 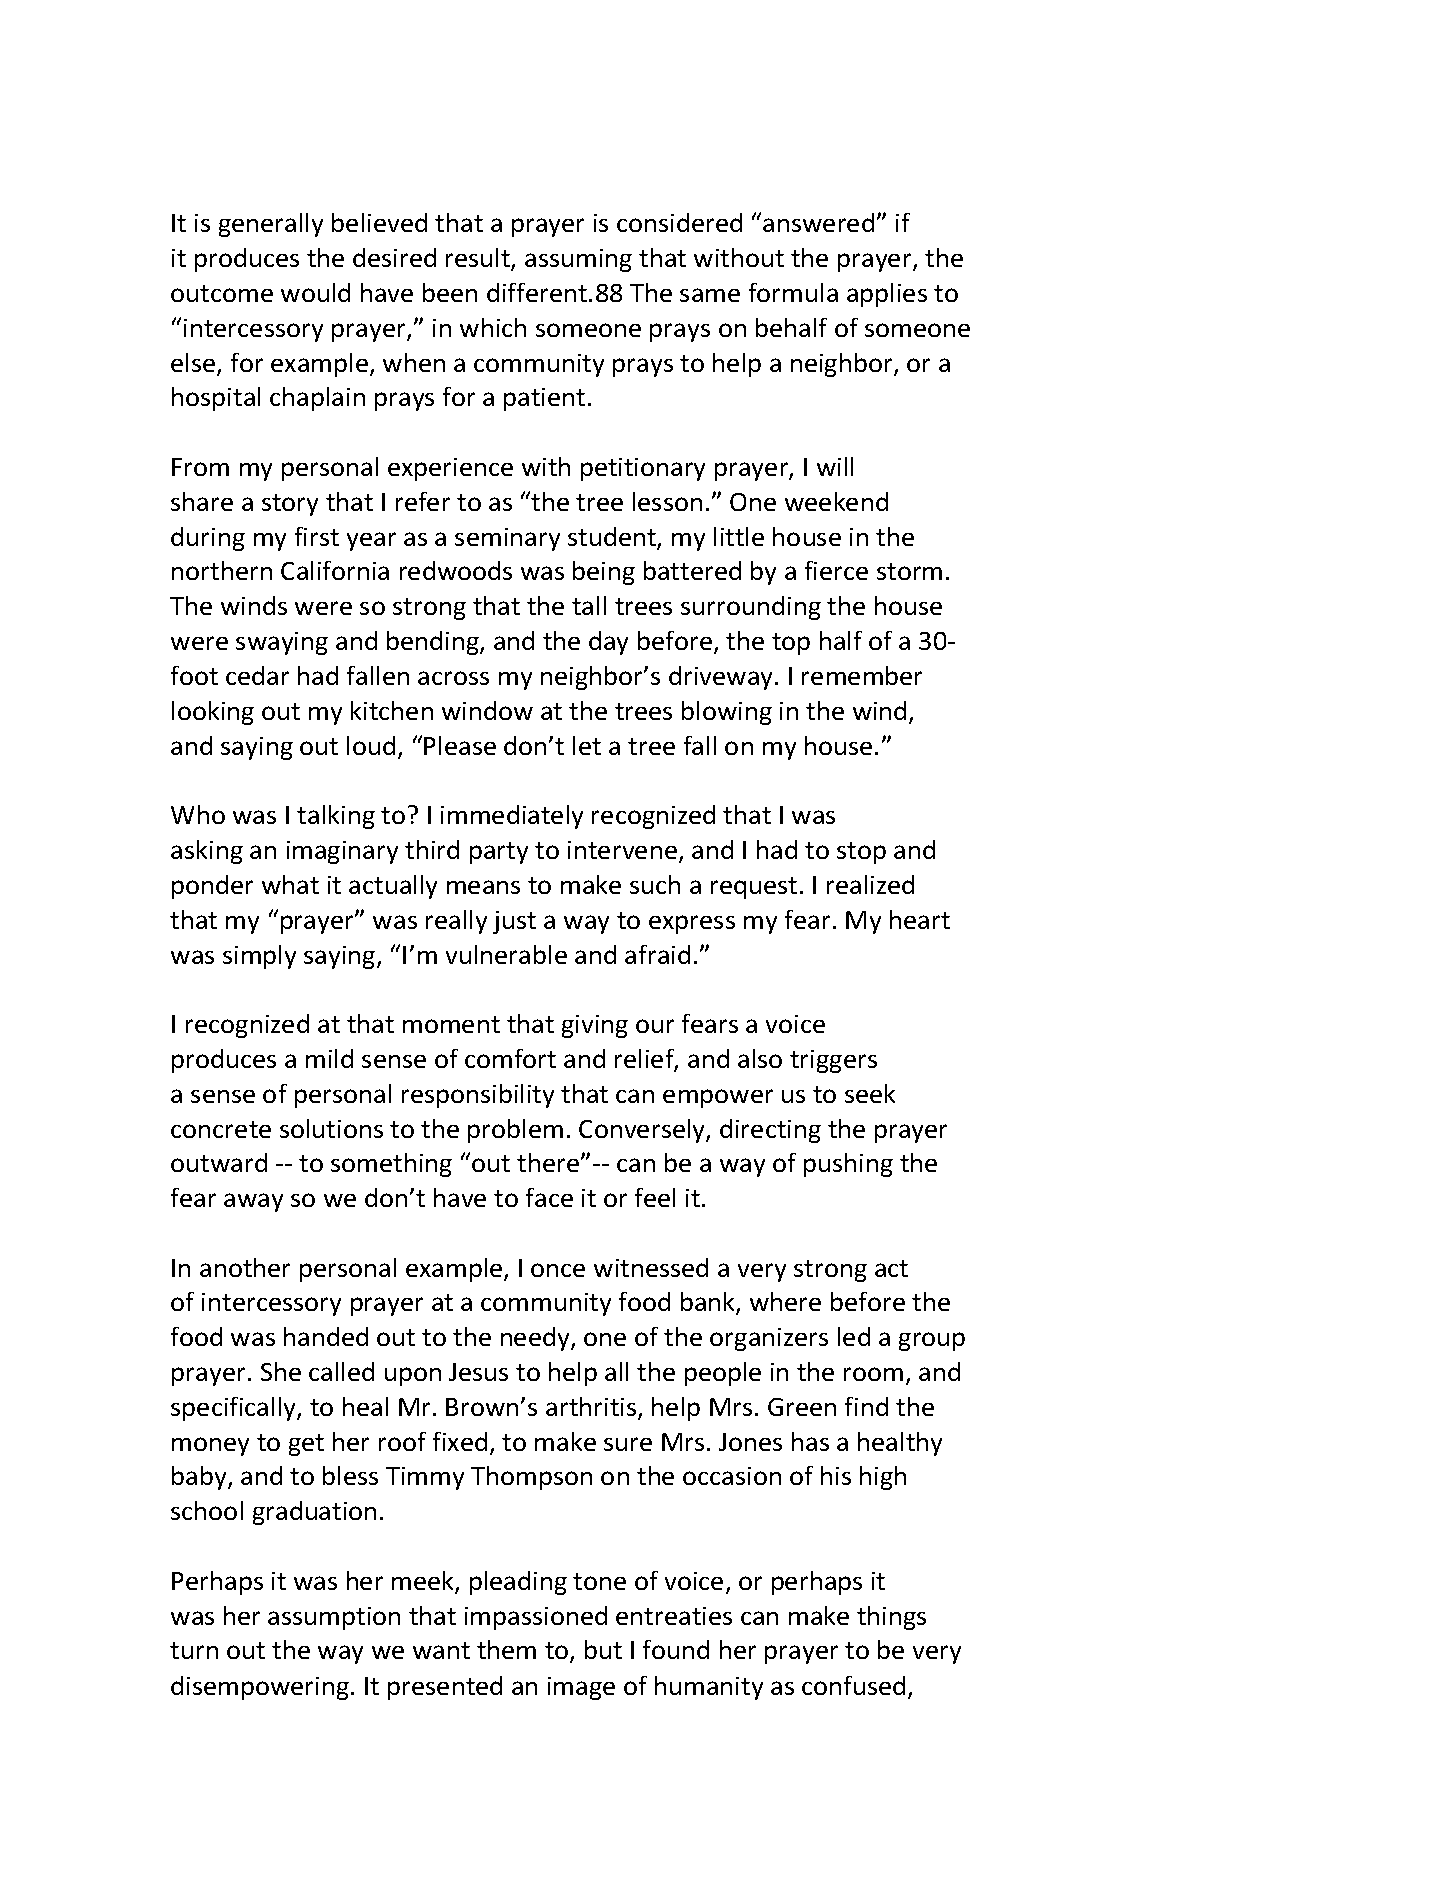 What do you see at coordinates (253, 1202) in the image?
I see `away` at bounding box center [253, 1202].
